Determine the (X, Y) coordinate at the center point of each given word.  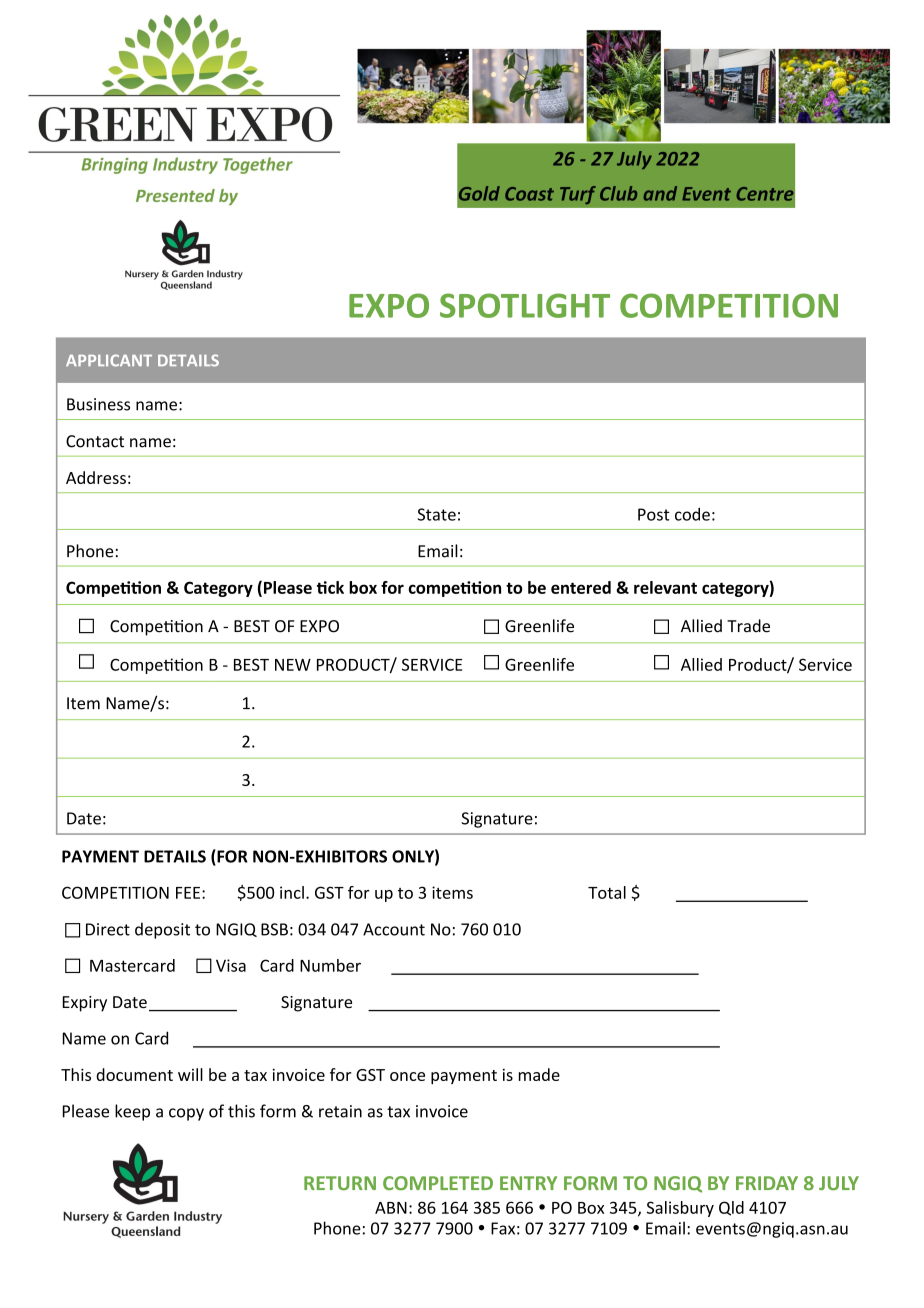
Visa (231, 965)
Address (96, 477)
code (692, 514)
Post (653, 514)
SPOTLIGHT (525, 305)
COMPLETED (438, 1183)
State (437, 514)
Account (394, 929)
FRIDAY (767, 1183)
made (539, 1074)
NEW (293, 665)
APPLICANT (109, 360)
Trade (748, 626)
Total (607, 892)
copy (186, 1114)
